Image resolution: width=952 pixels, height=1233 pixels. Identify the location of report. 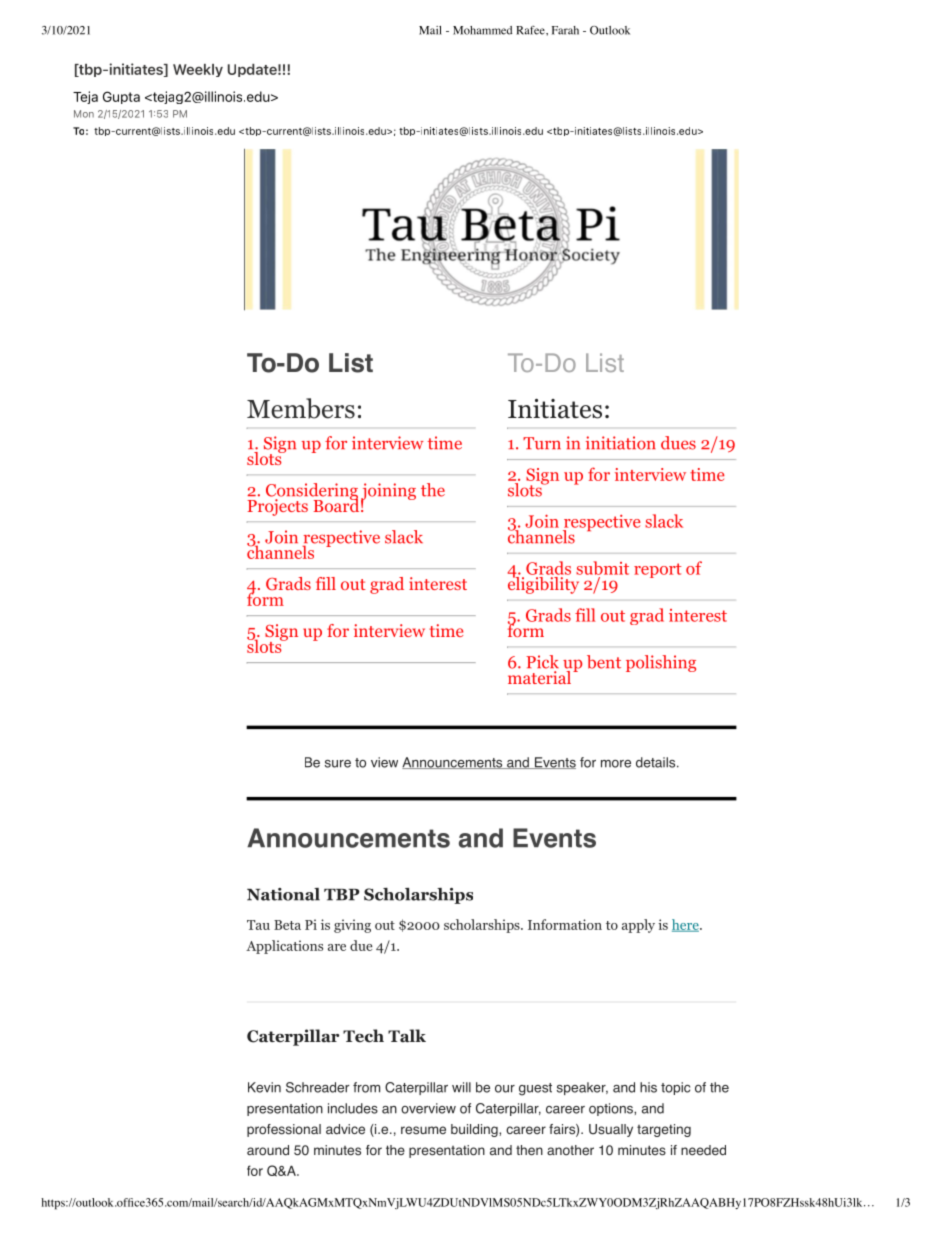
(657, 570).
